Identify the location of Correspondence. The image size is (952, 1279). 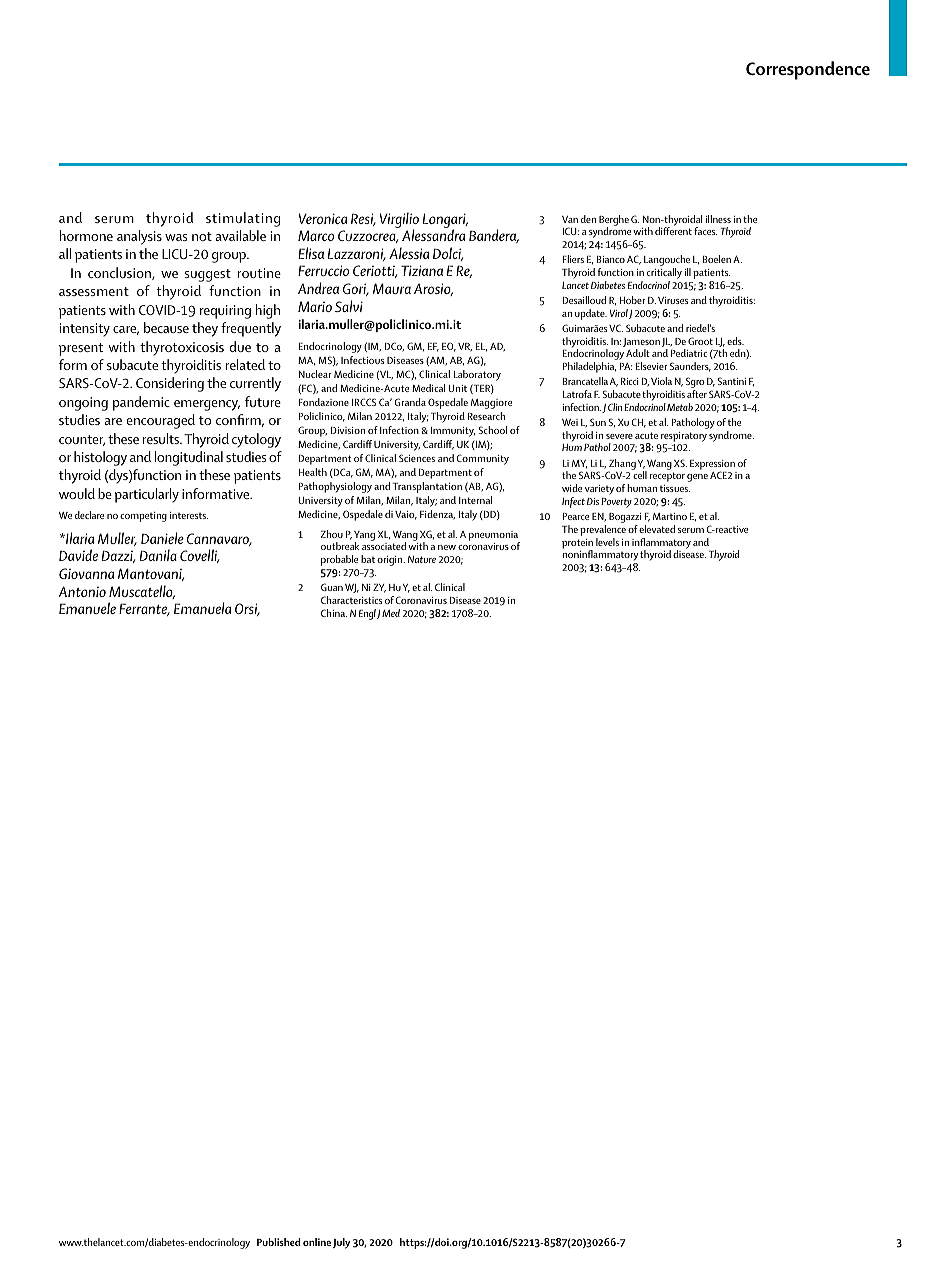
(808, 70).
